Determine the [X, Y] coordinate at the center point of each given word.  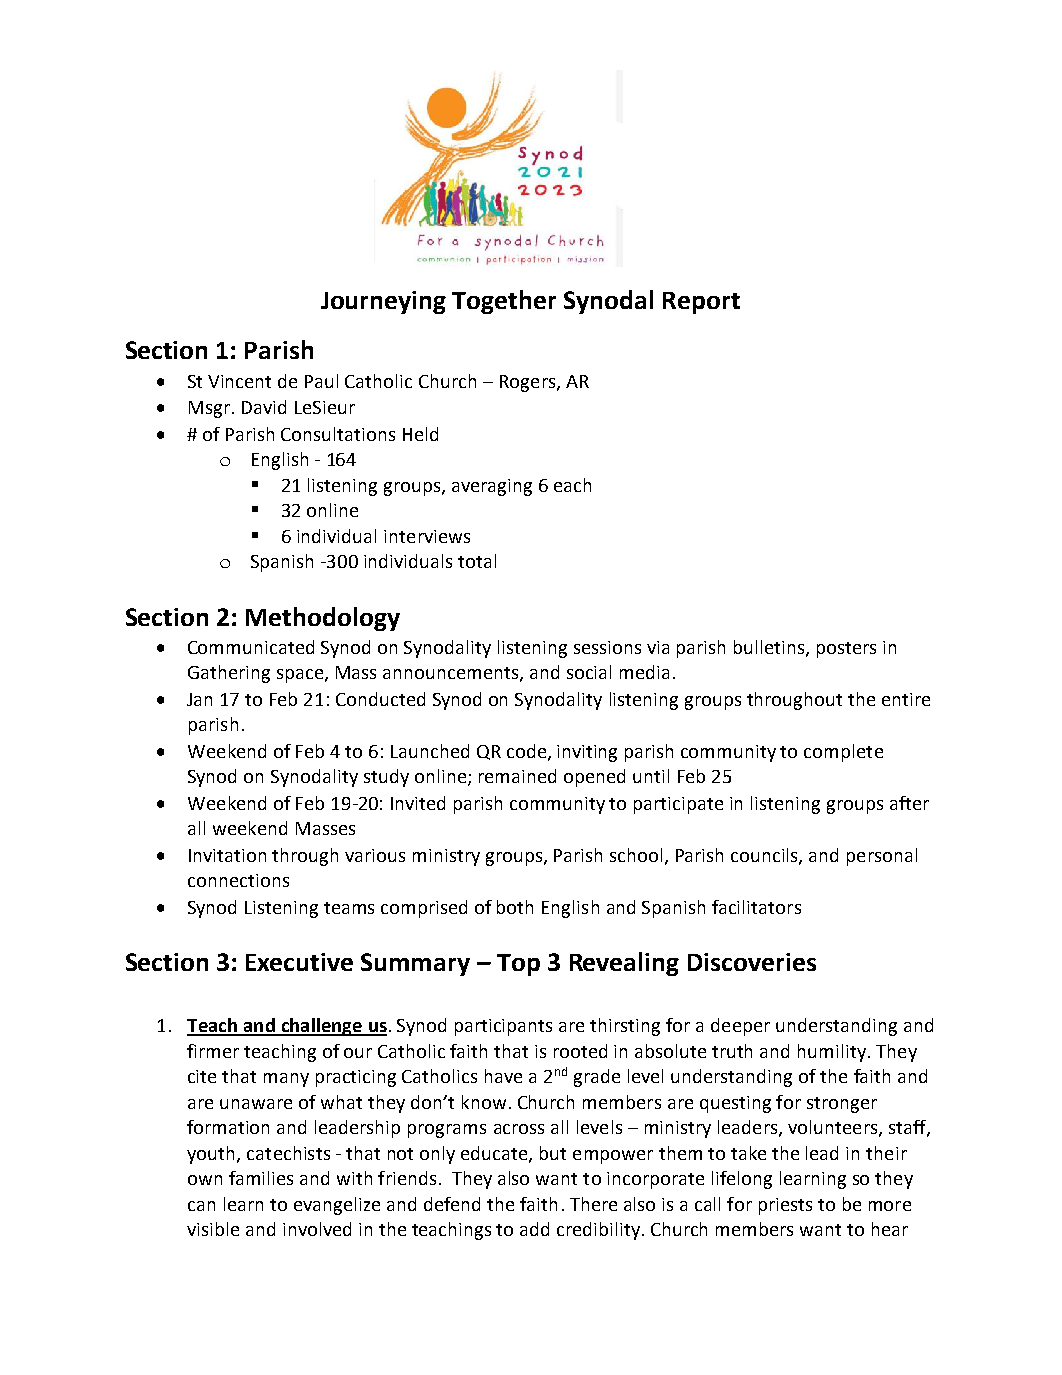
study [386, 778]
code [528, 752]
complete [843, 753]
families [261, 1178]
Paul [321, 381]
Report [701, 303]
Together [504, 302]
